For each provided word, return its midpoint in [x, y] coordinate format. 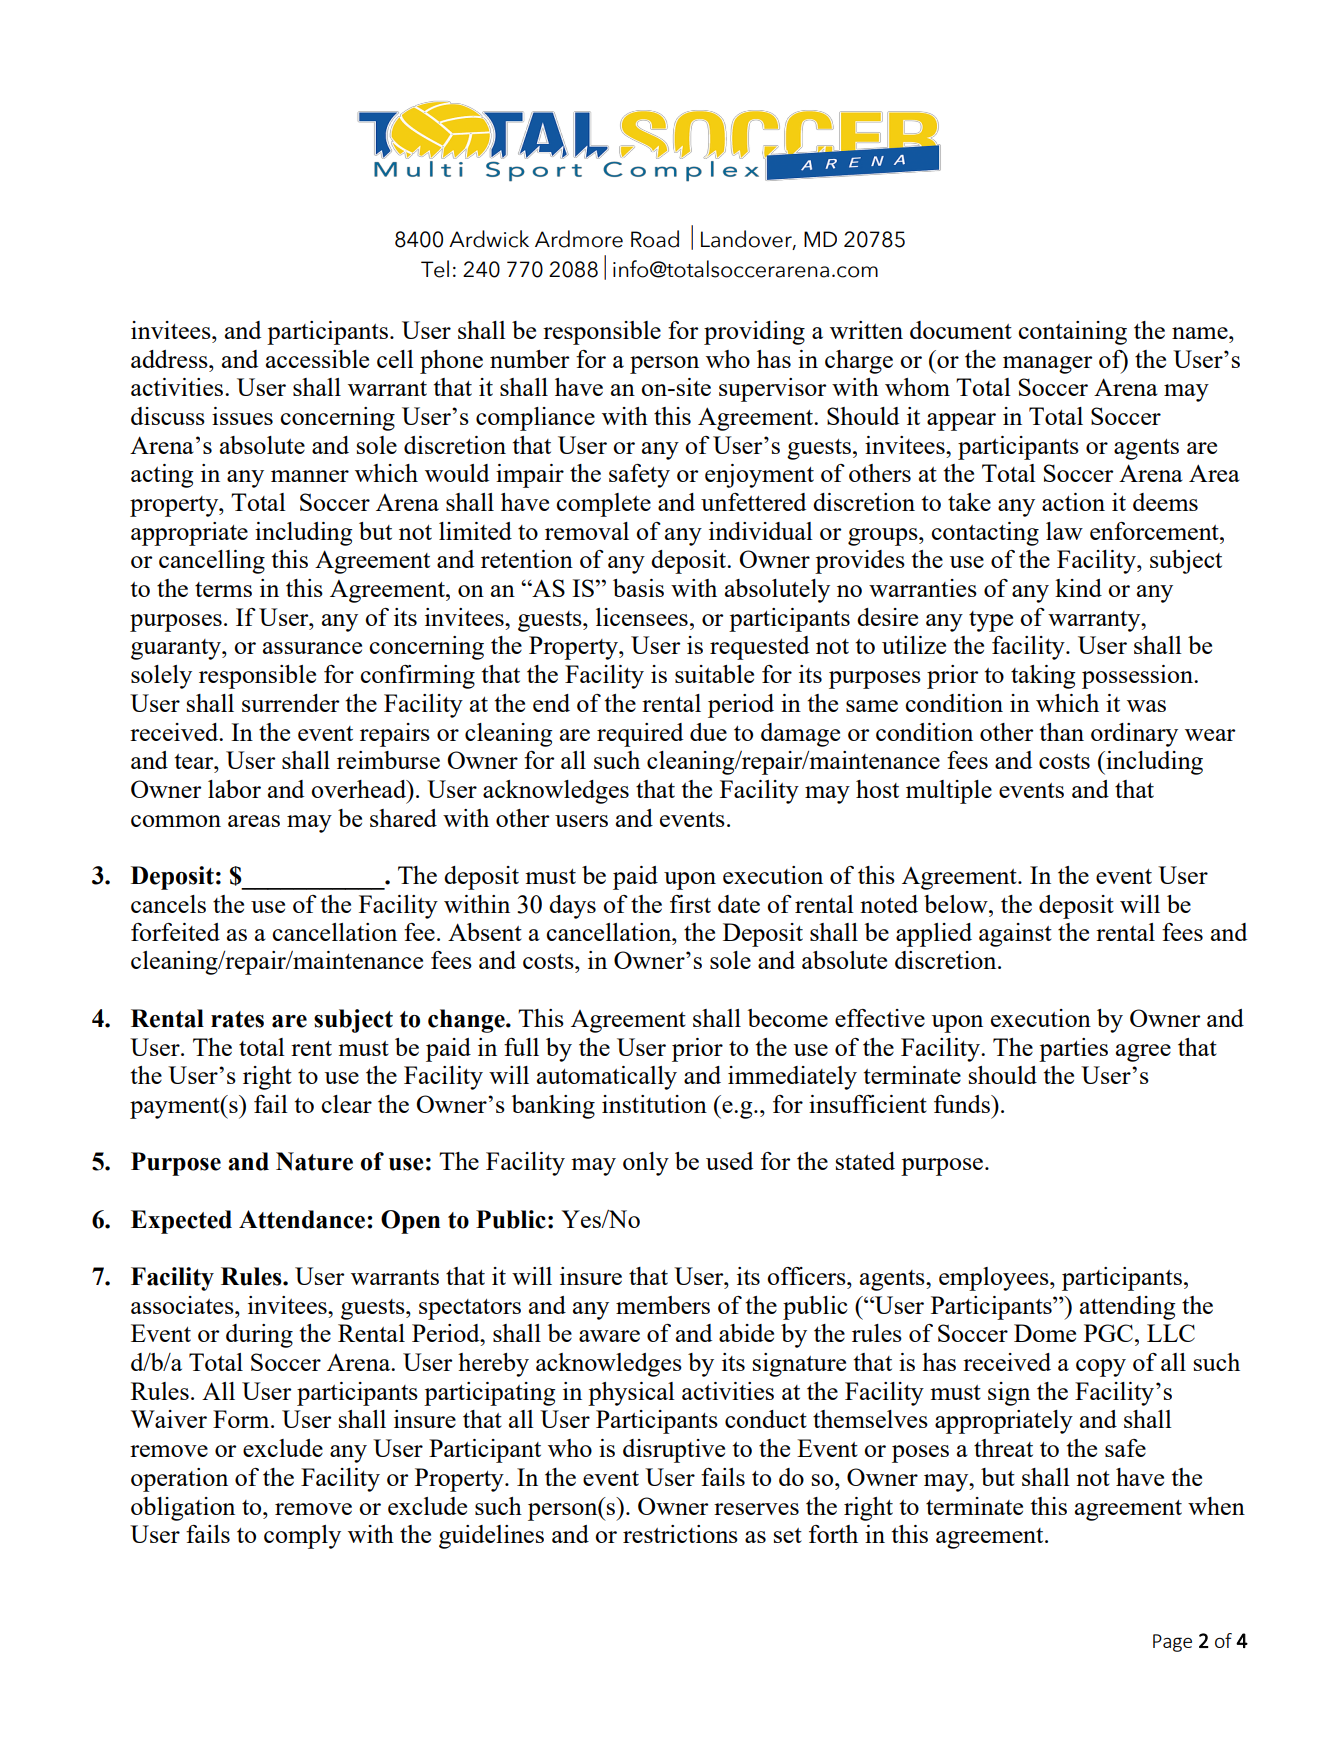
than [1061, 732]
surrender [291, 703]
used [729, 1161]
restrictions [680, 1534]
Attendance [303, 1219]
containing [1072, 333]
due [708, 732]
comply [302, 1537]
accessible [317, 359]
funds [963, 1104]
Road [655, 239]
